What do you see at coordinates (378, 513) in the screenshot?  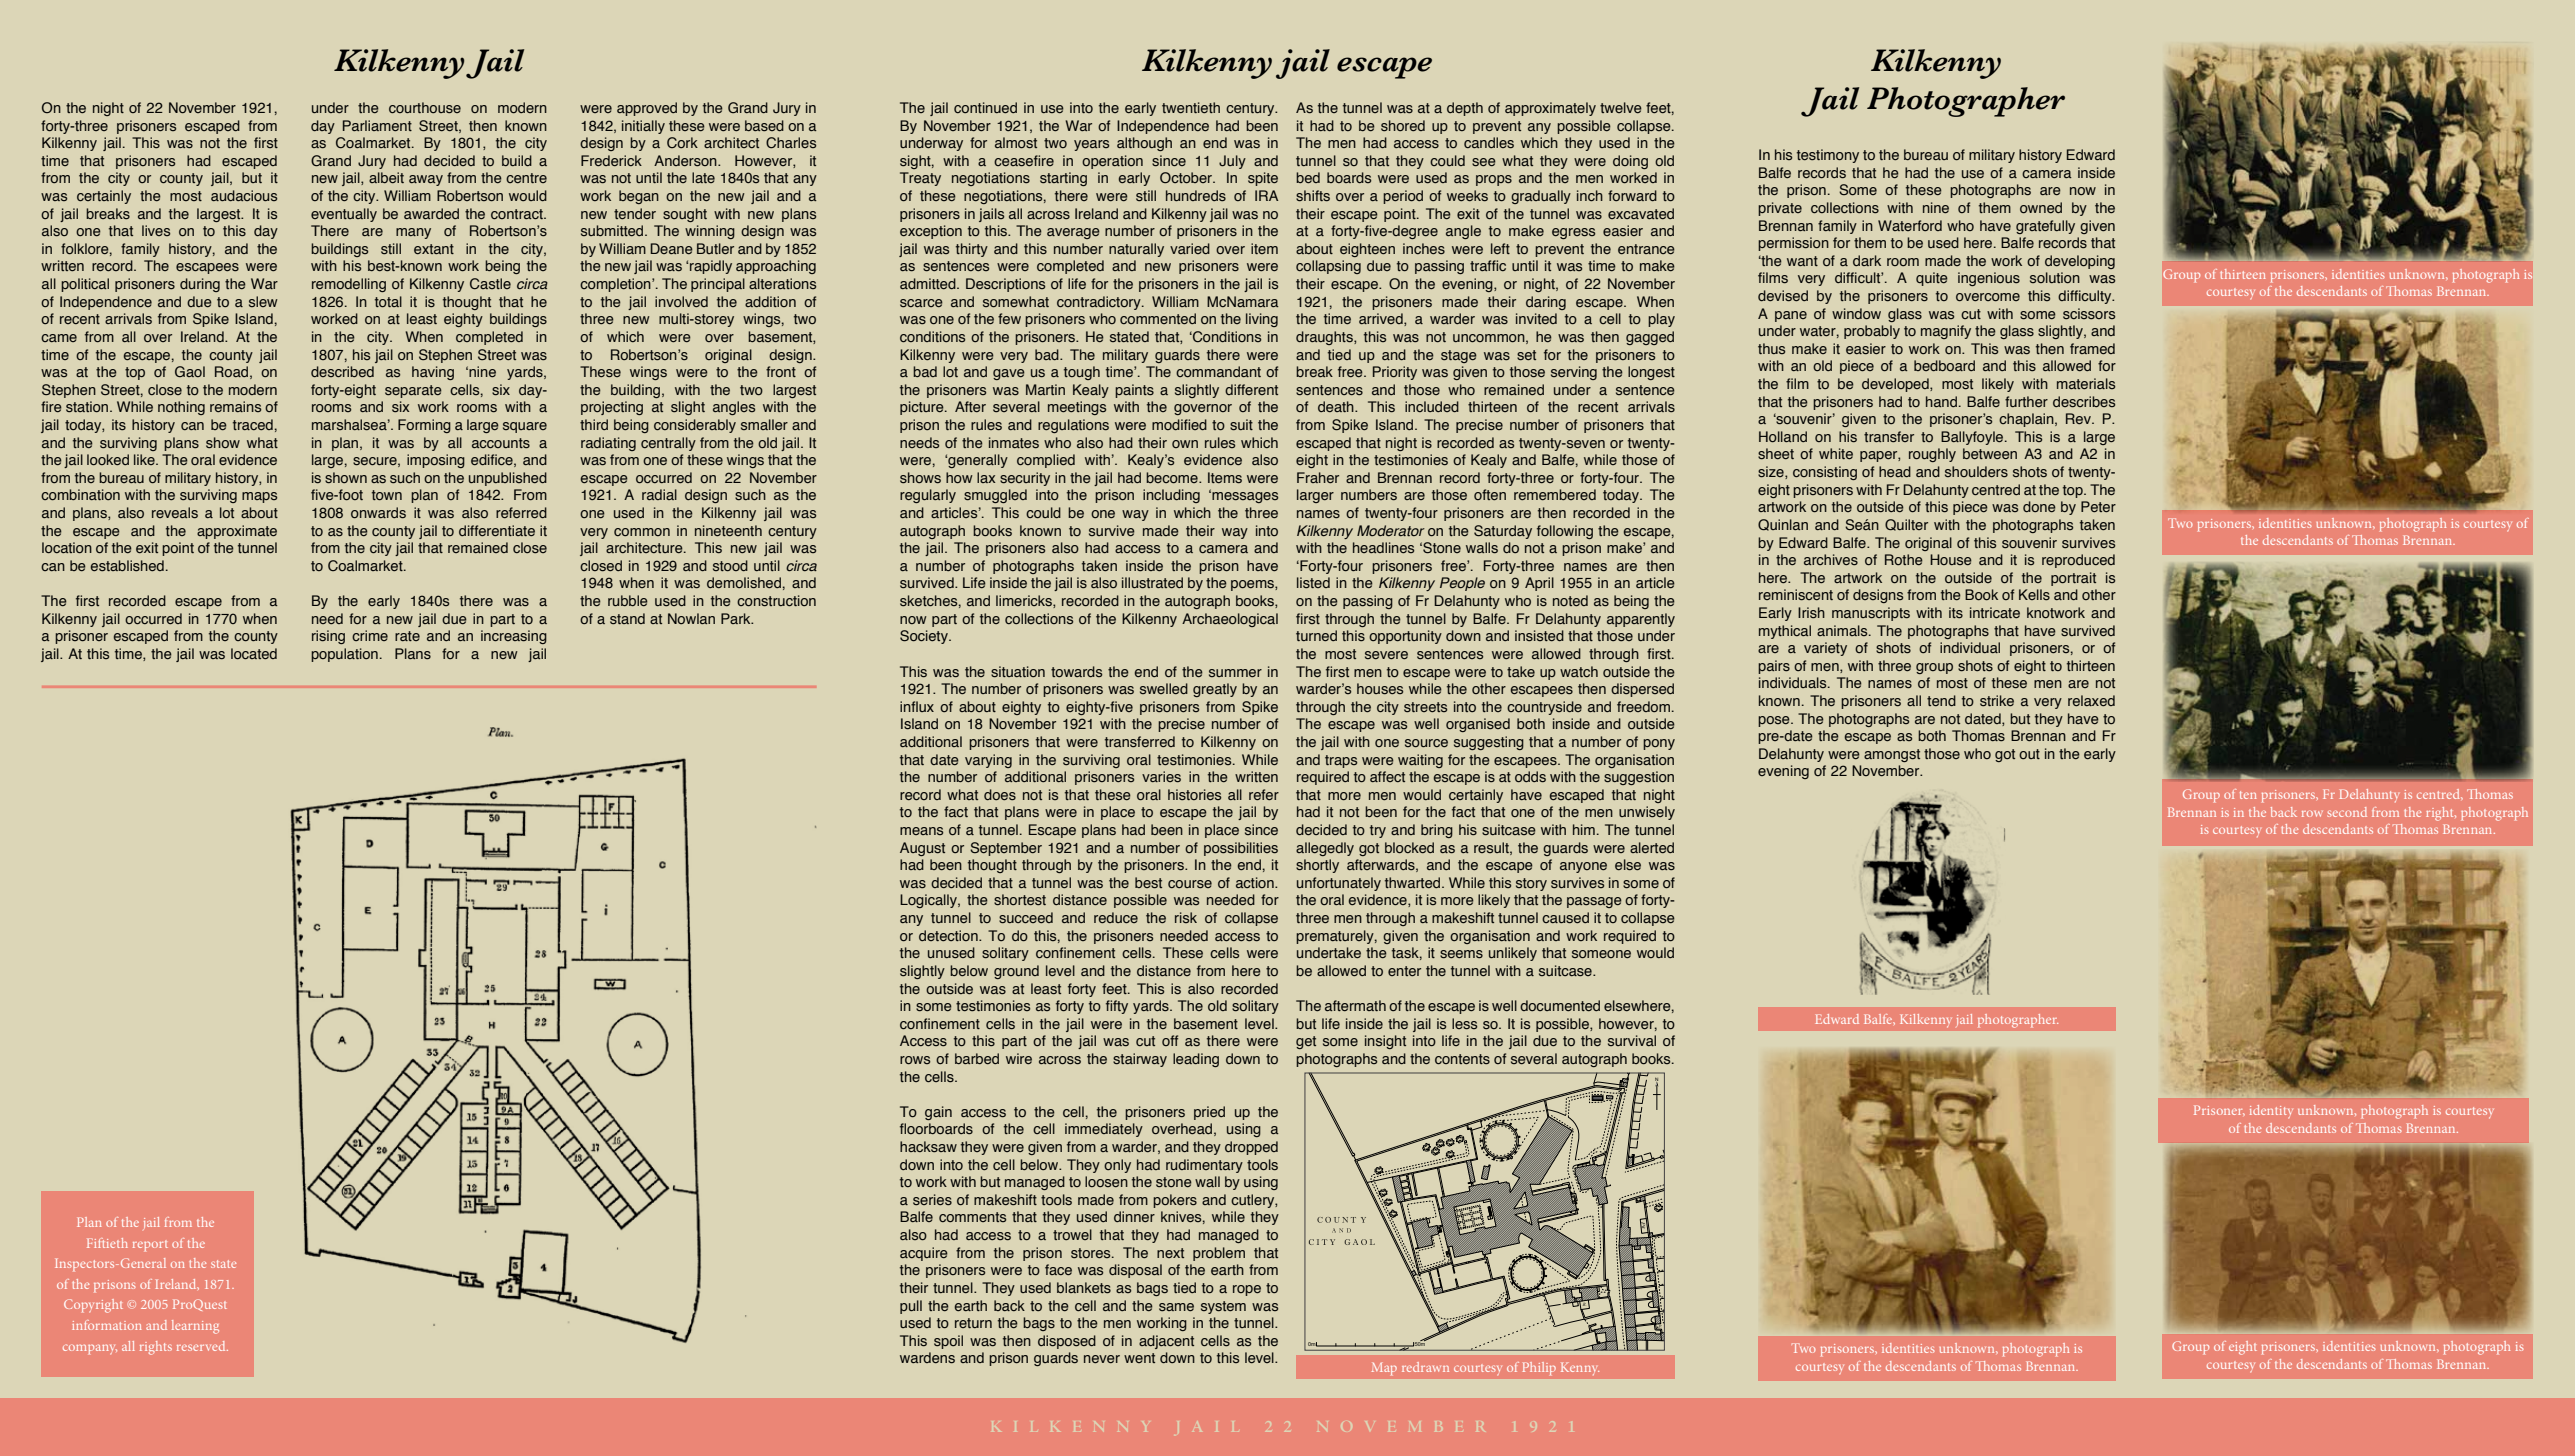 I see `onwards` at bounding box center [378, 513].
